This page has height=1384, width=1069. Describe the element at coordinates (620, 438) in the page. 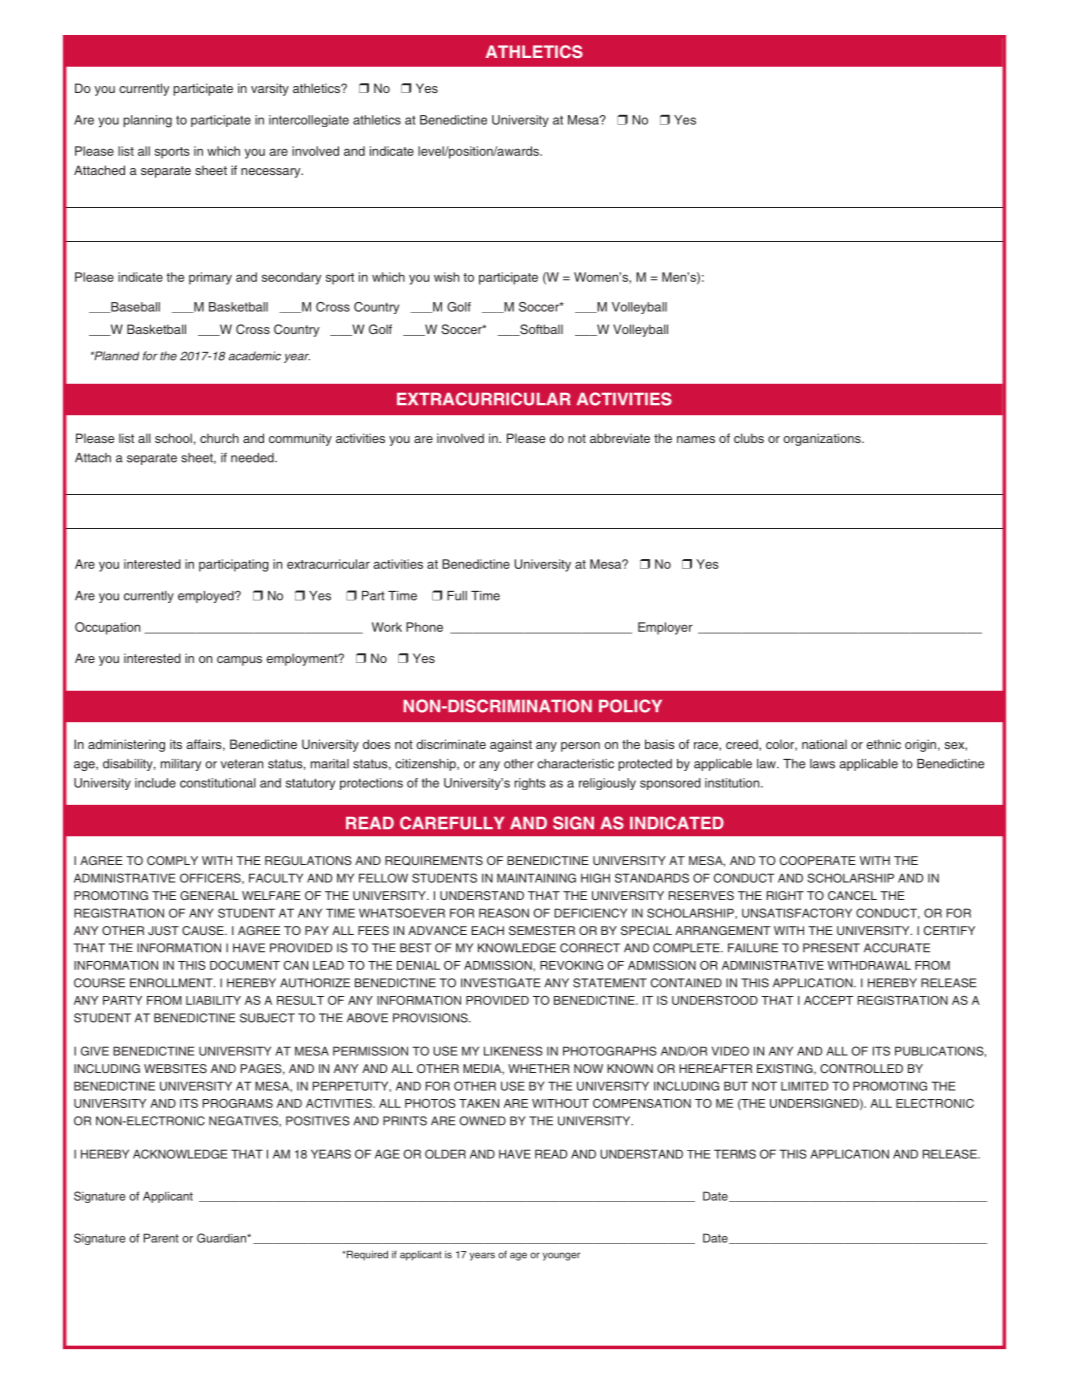

I see `abbreviate` at that location.
